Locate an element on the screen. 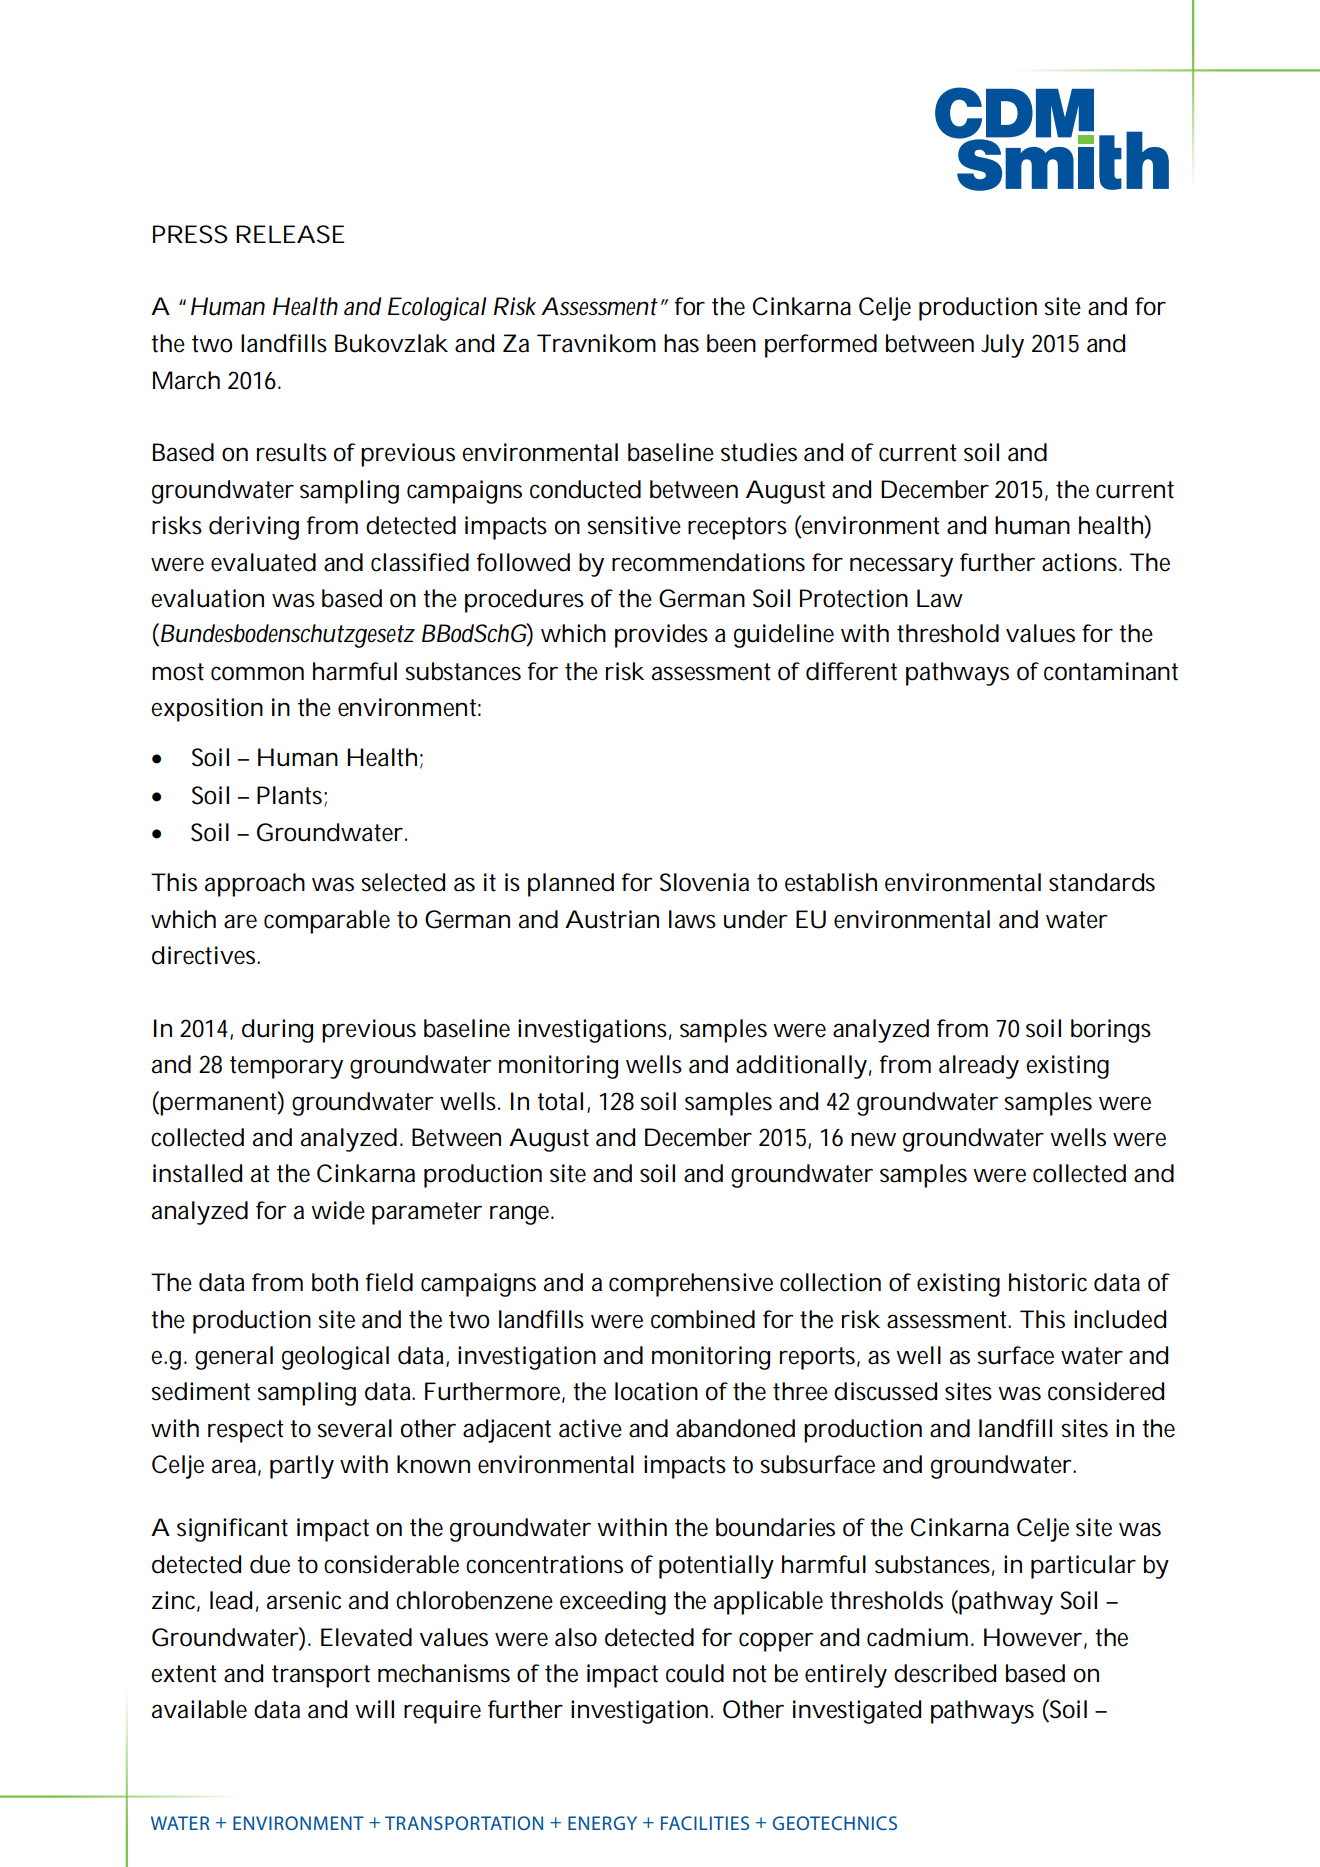 Image resolution: width=1320 pixels, height=1867 pixels. respect is located at coordinates (246, 1431).
